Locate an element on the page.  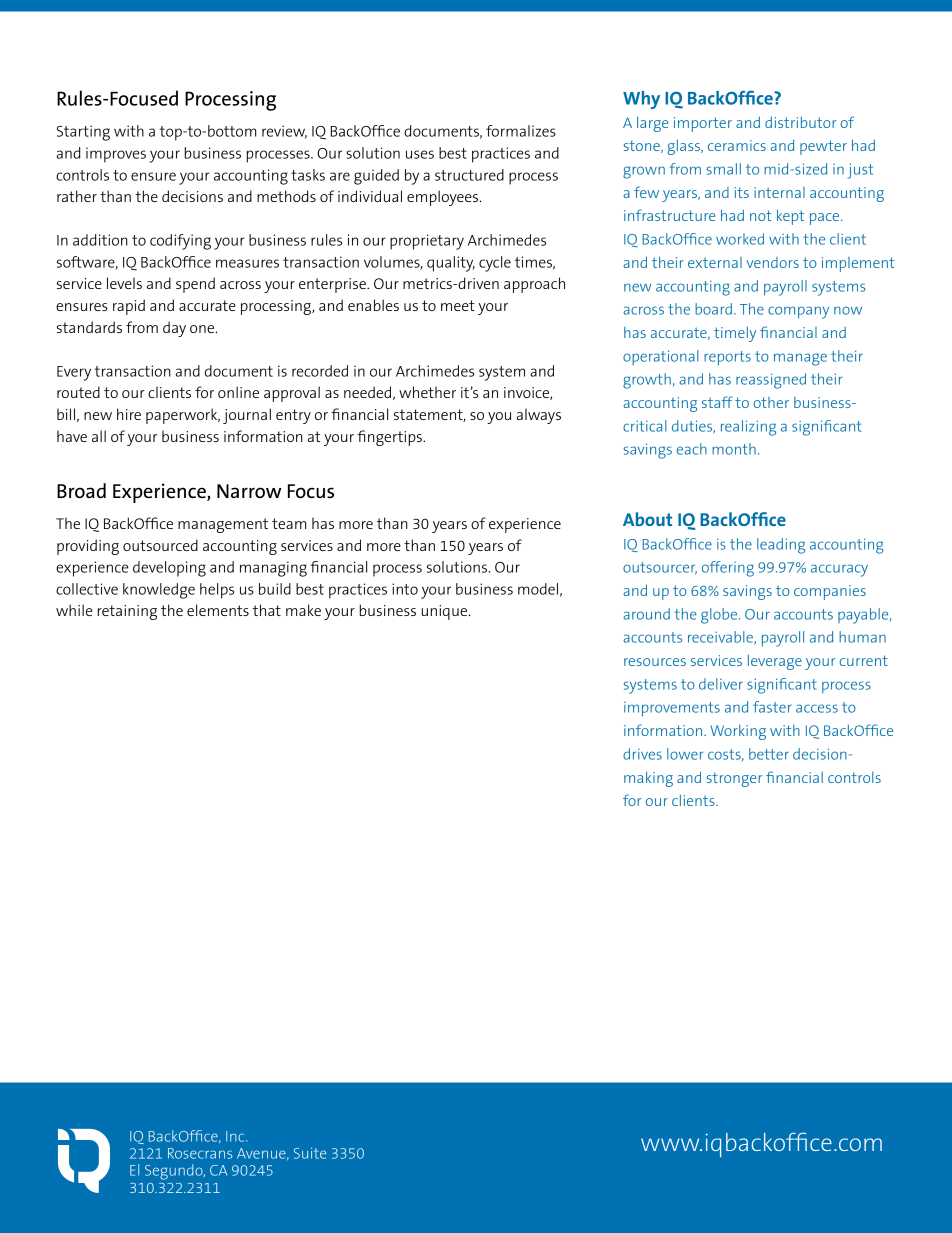
leverage is located at coordinates (775, 662).
